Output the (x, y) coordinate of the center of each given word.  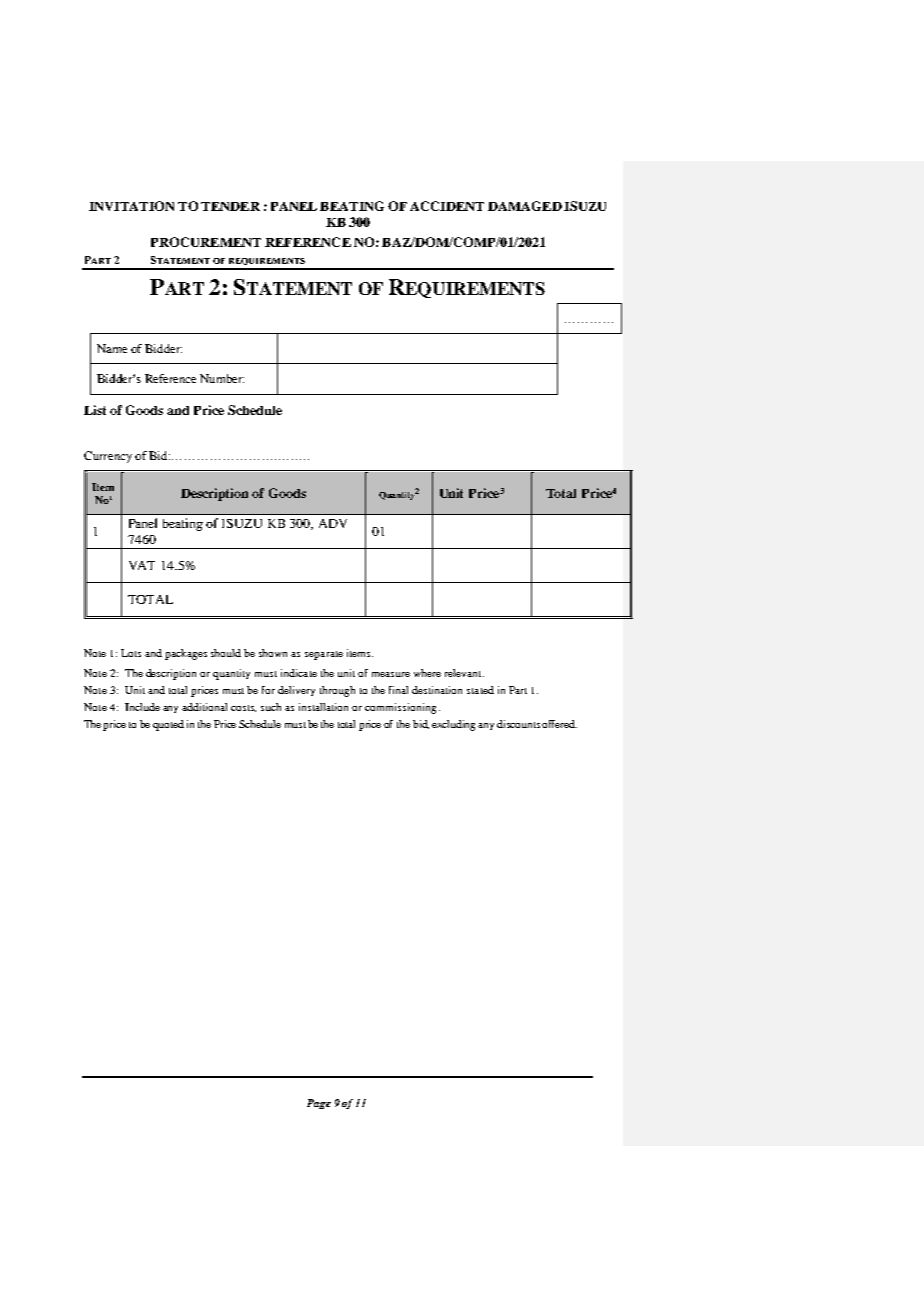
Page (319, 1104)
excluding (455, 725)
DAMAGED (525, 206)
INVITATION (131, 206)
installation (323, 707)
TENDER (230, 206)
